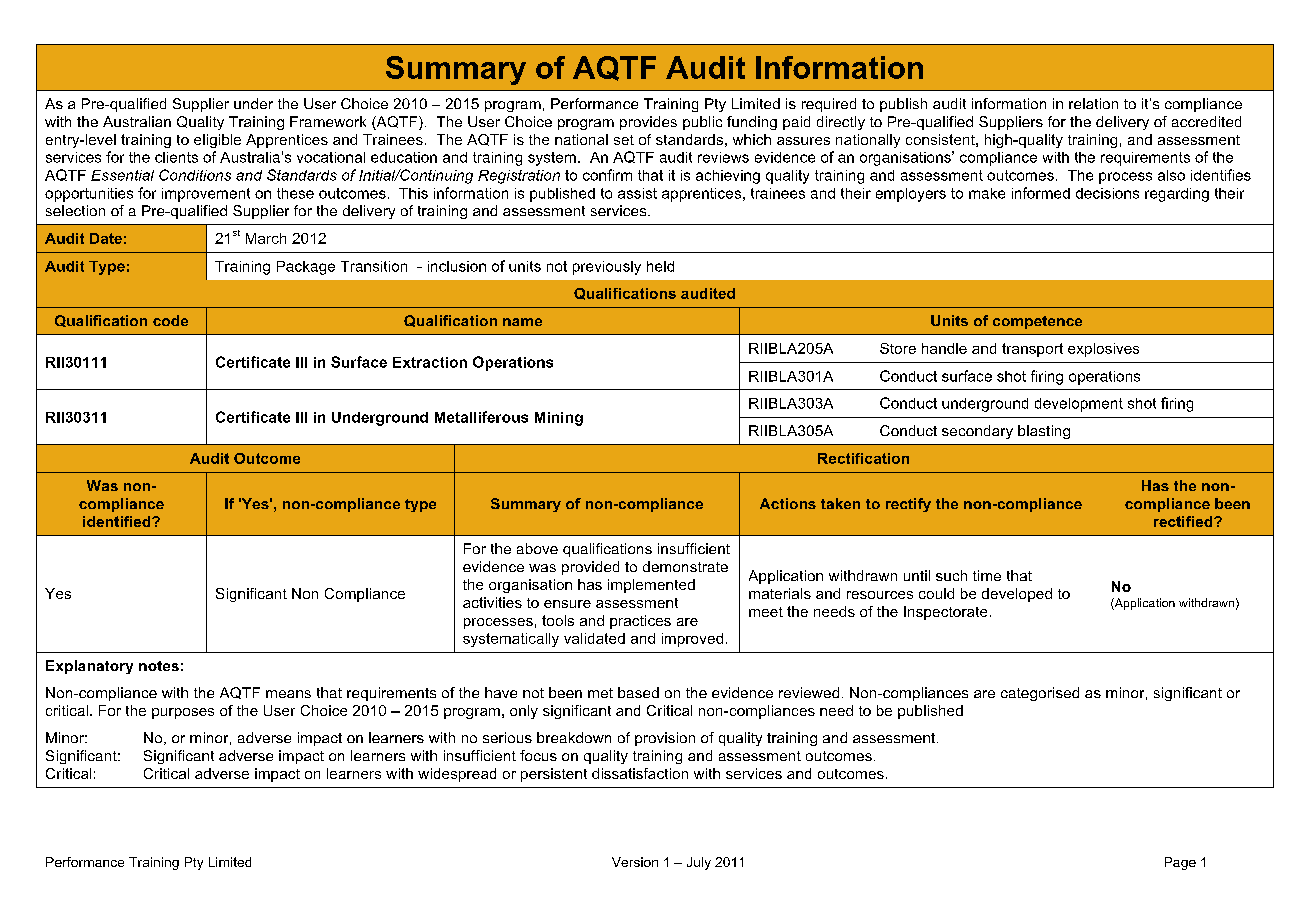  I want to click on provides, so click(648, 123).
